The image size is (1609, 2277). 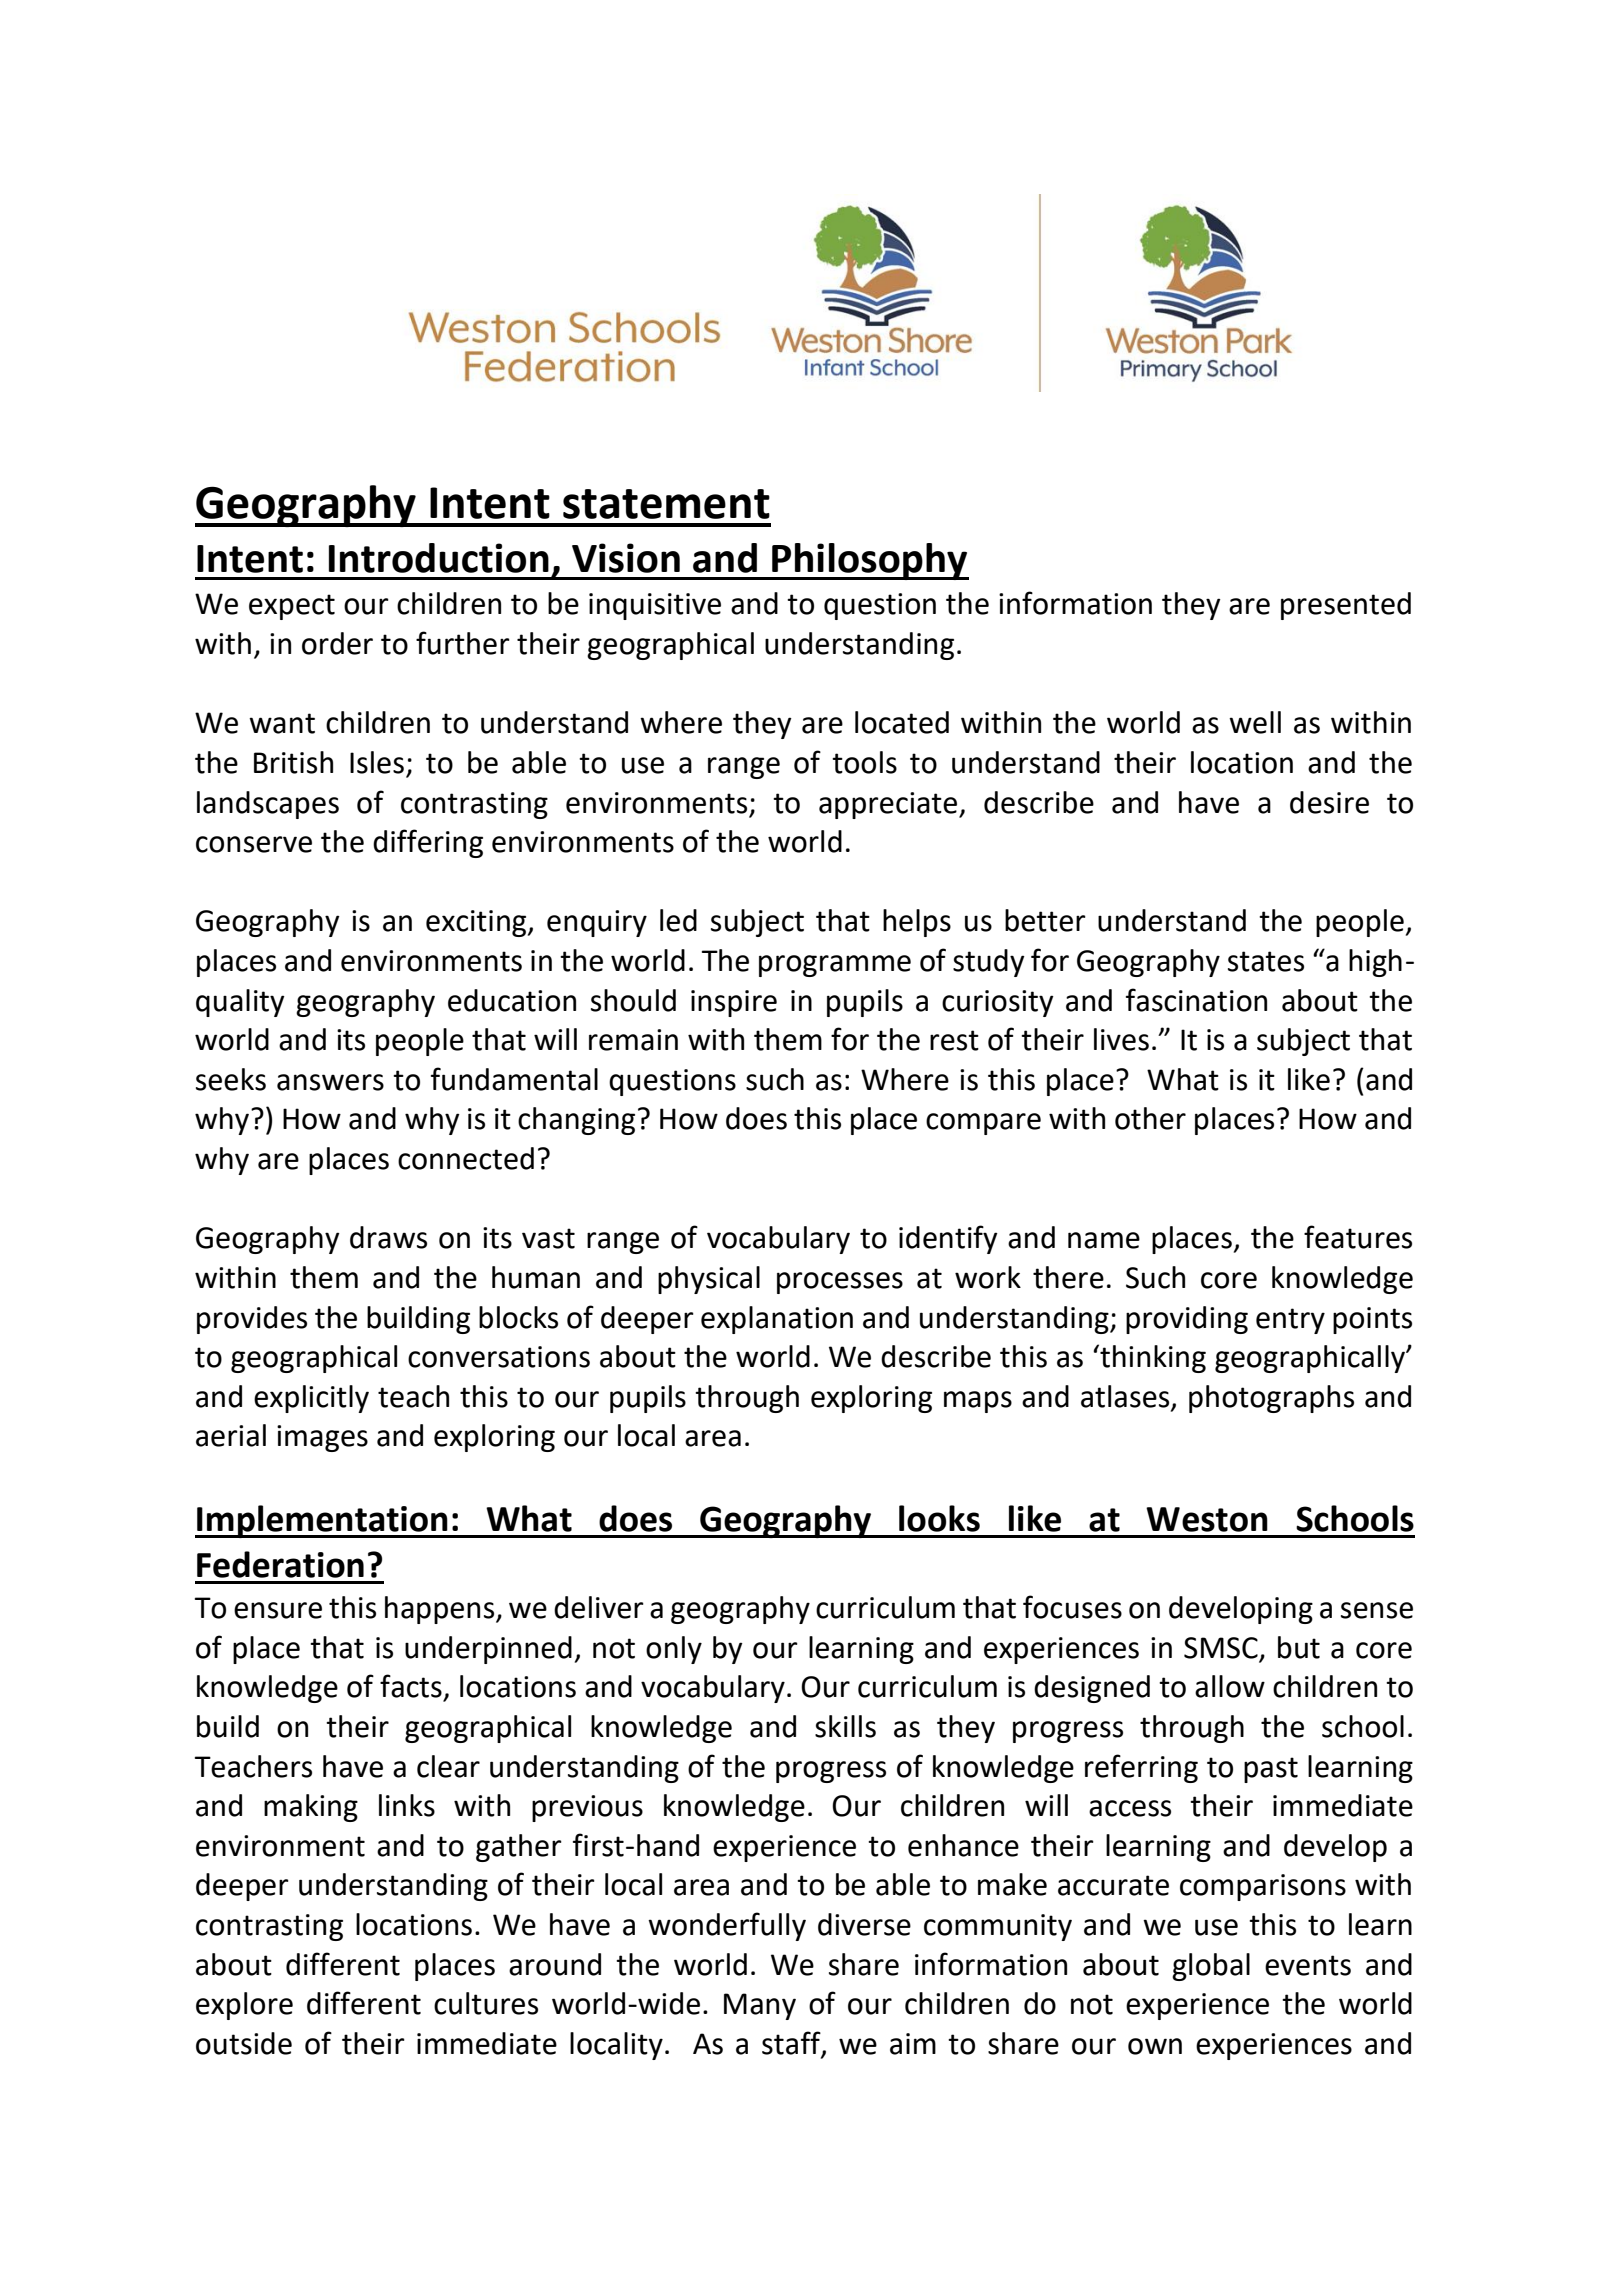 I want to click on cultures, so click(x=486, y=2003).
